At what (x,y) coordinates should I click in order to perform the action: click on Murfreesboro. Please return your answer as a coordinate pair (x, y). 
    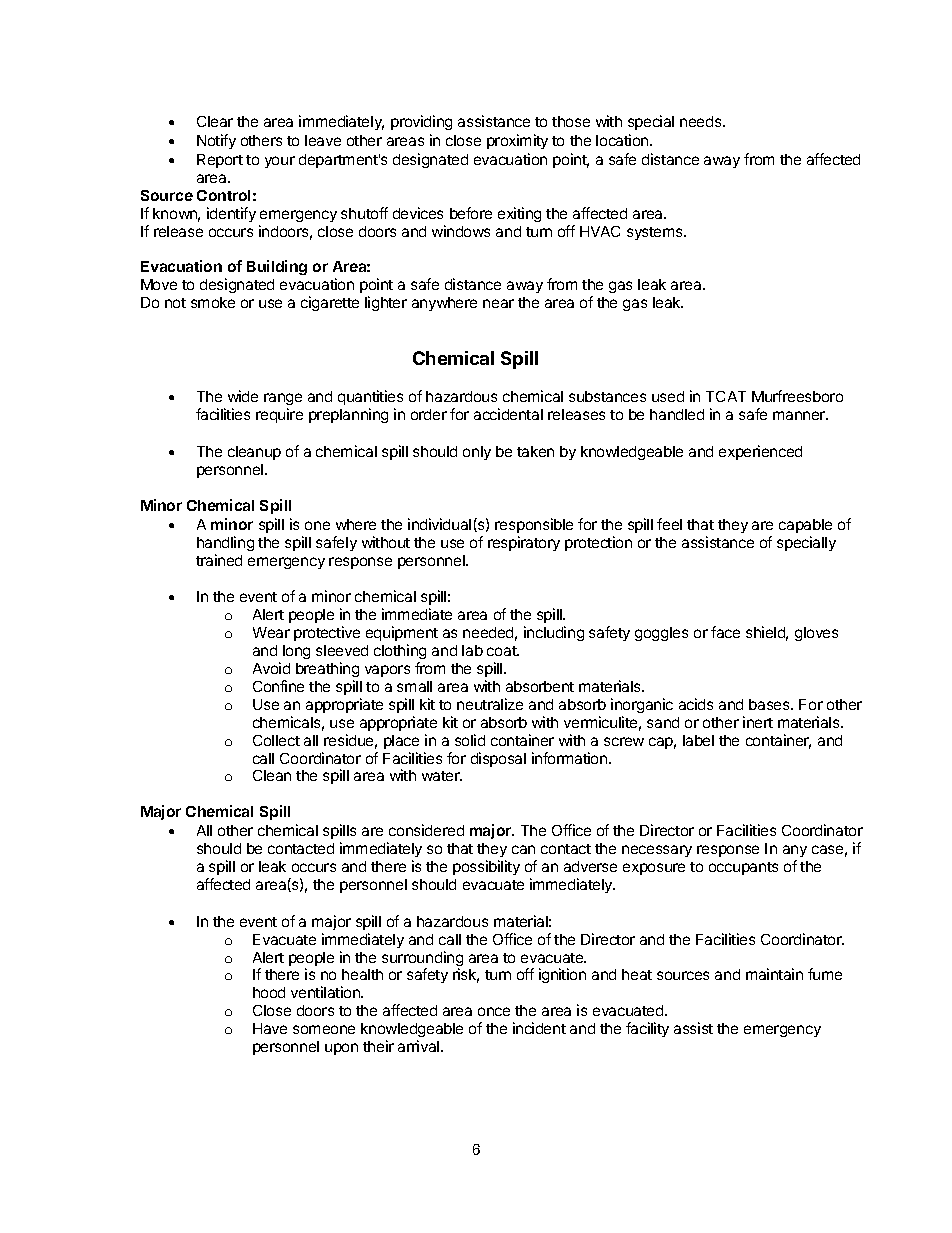
    Looking at the image, I should click on (797, 396).
